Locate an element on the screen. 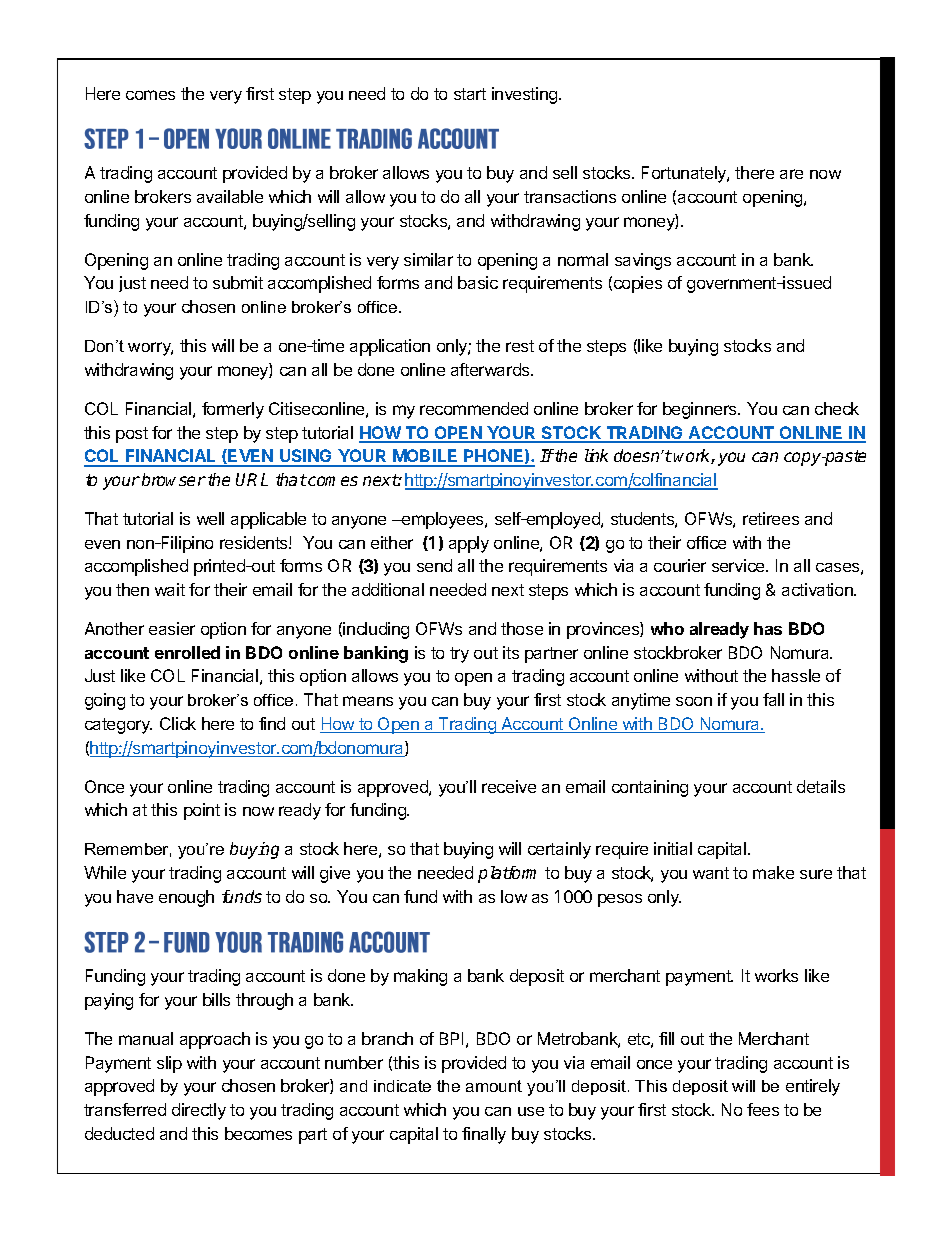  beginners is located at coordinates (701, 410).
